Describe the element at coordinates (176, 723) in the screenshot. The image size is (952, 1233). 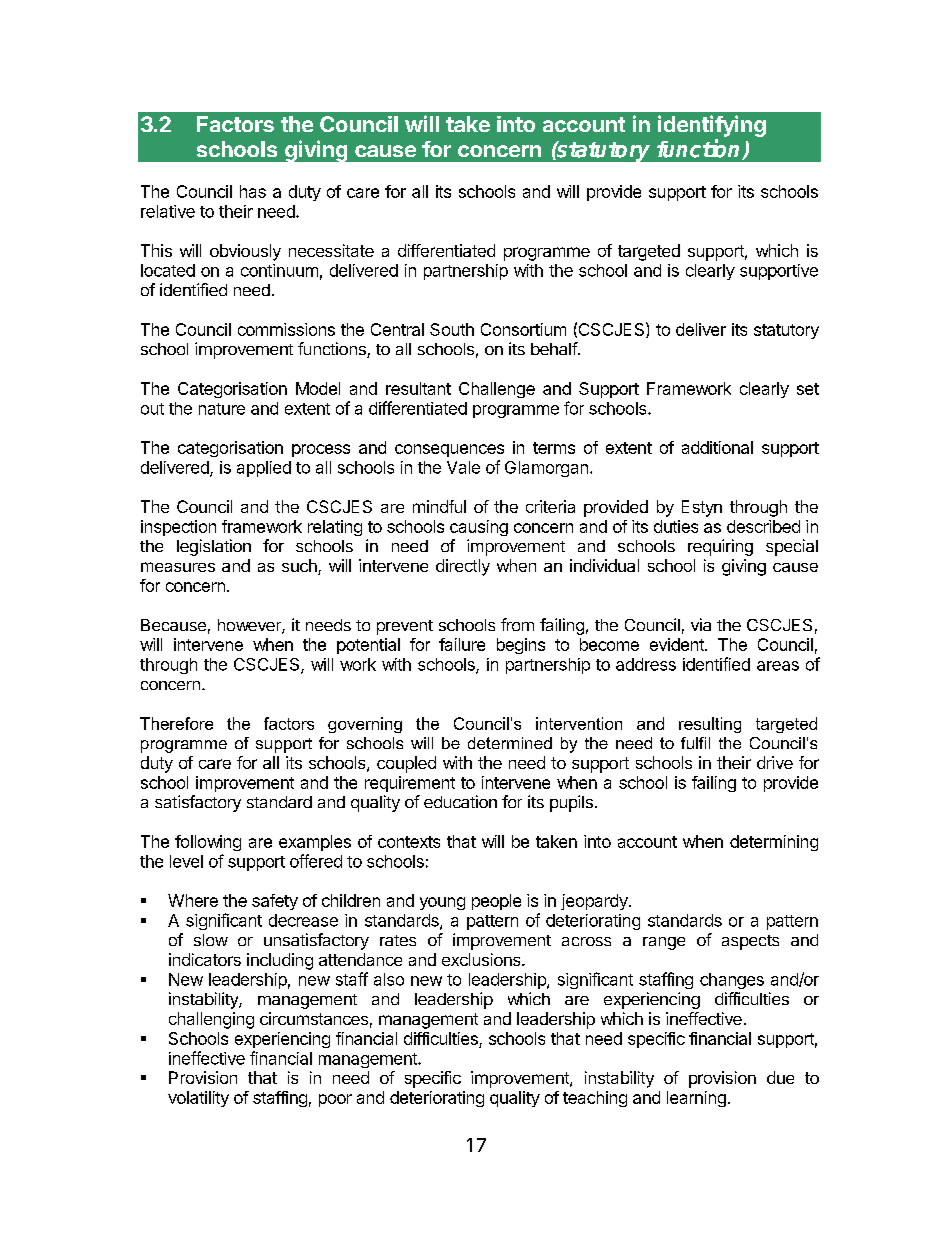
I see `Therefore` at that location.
